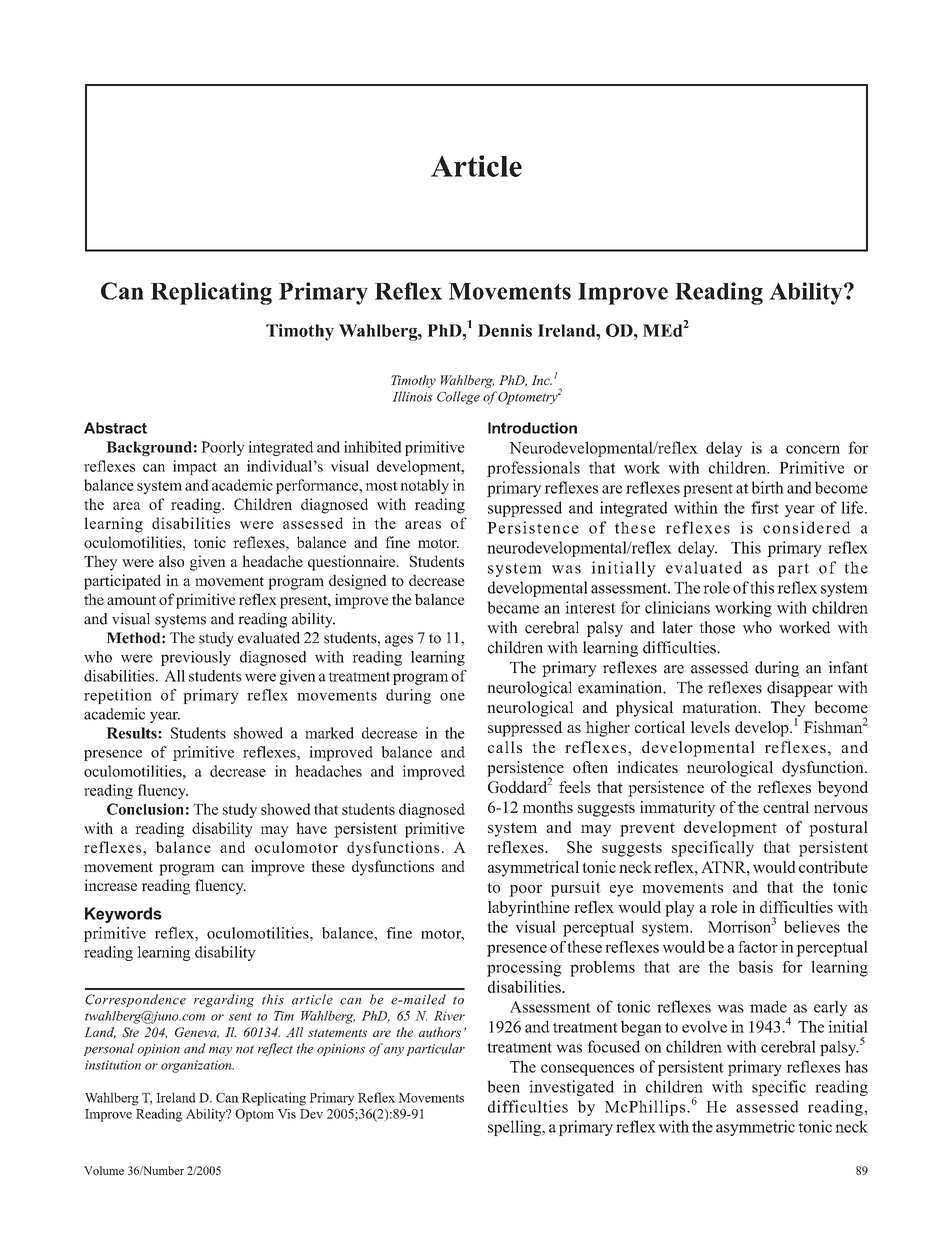 The width and height of the screenshot is (952, 1233). What do you see at coordinates (115, 428) in the screenshot?
I see `Abstract` at bounding box center [115, 428].
